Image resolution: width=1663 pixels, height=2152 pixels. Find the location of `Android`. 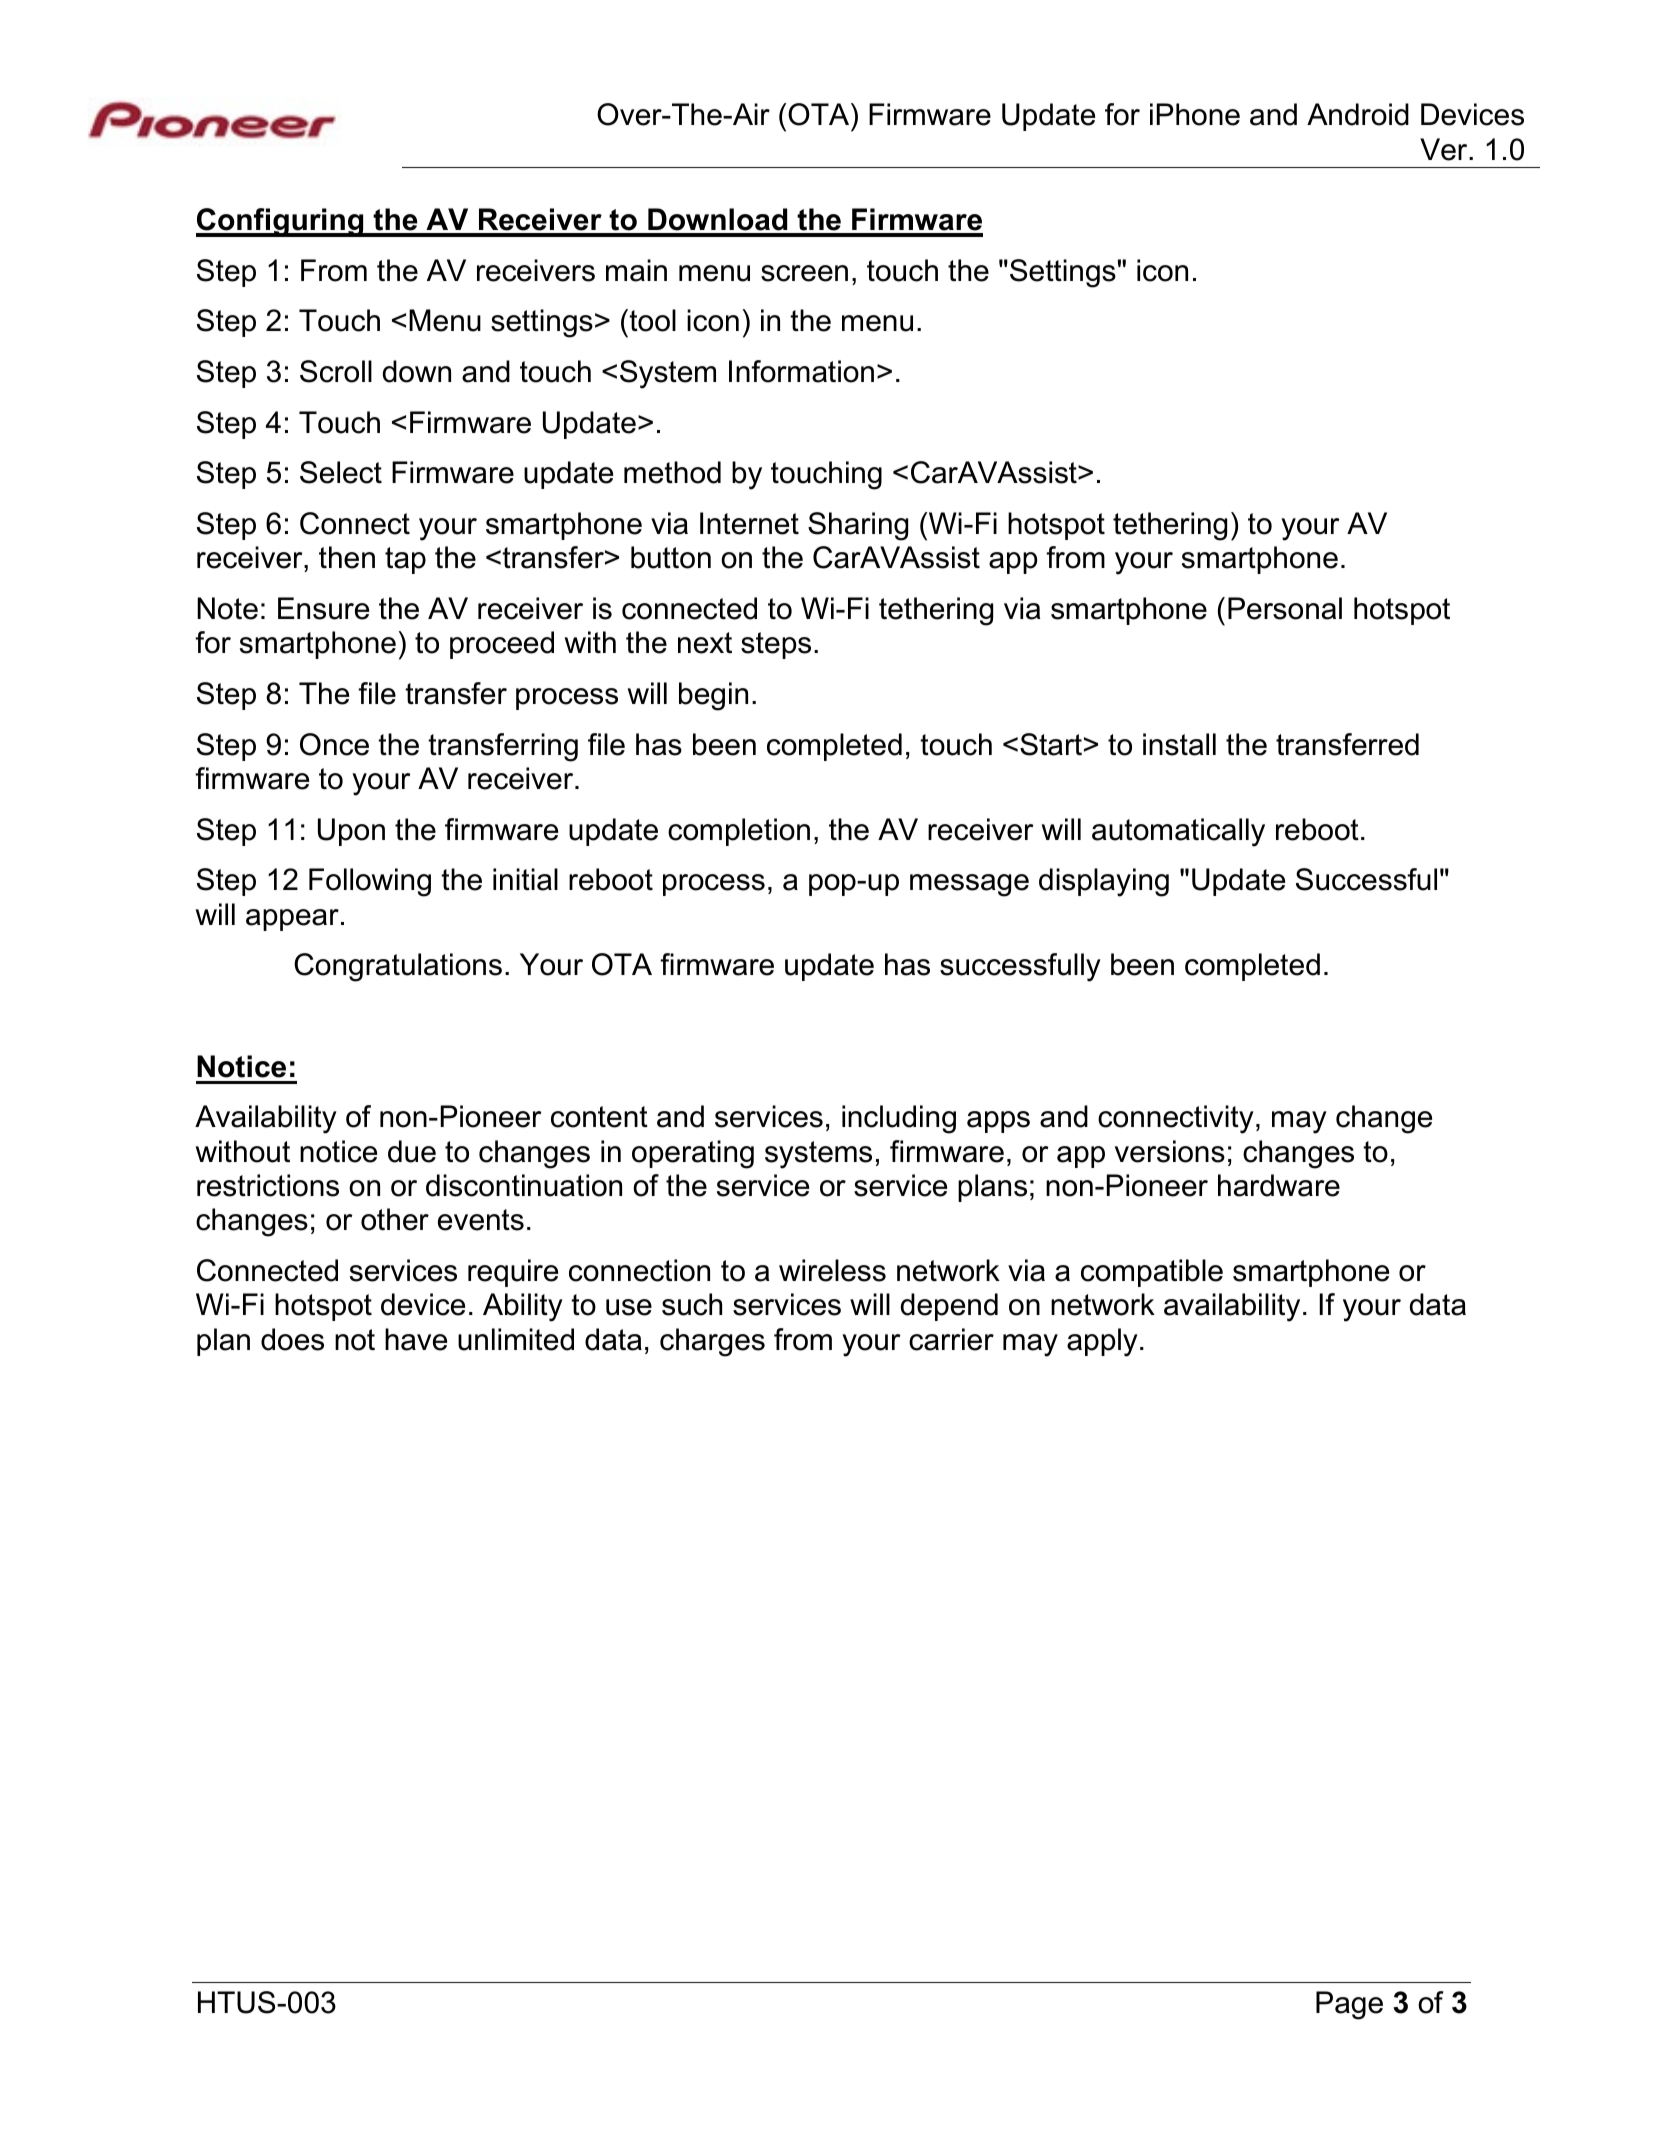

Android is located at coordinates (1358, 114).
